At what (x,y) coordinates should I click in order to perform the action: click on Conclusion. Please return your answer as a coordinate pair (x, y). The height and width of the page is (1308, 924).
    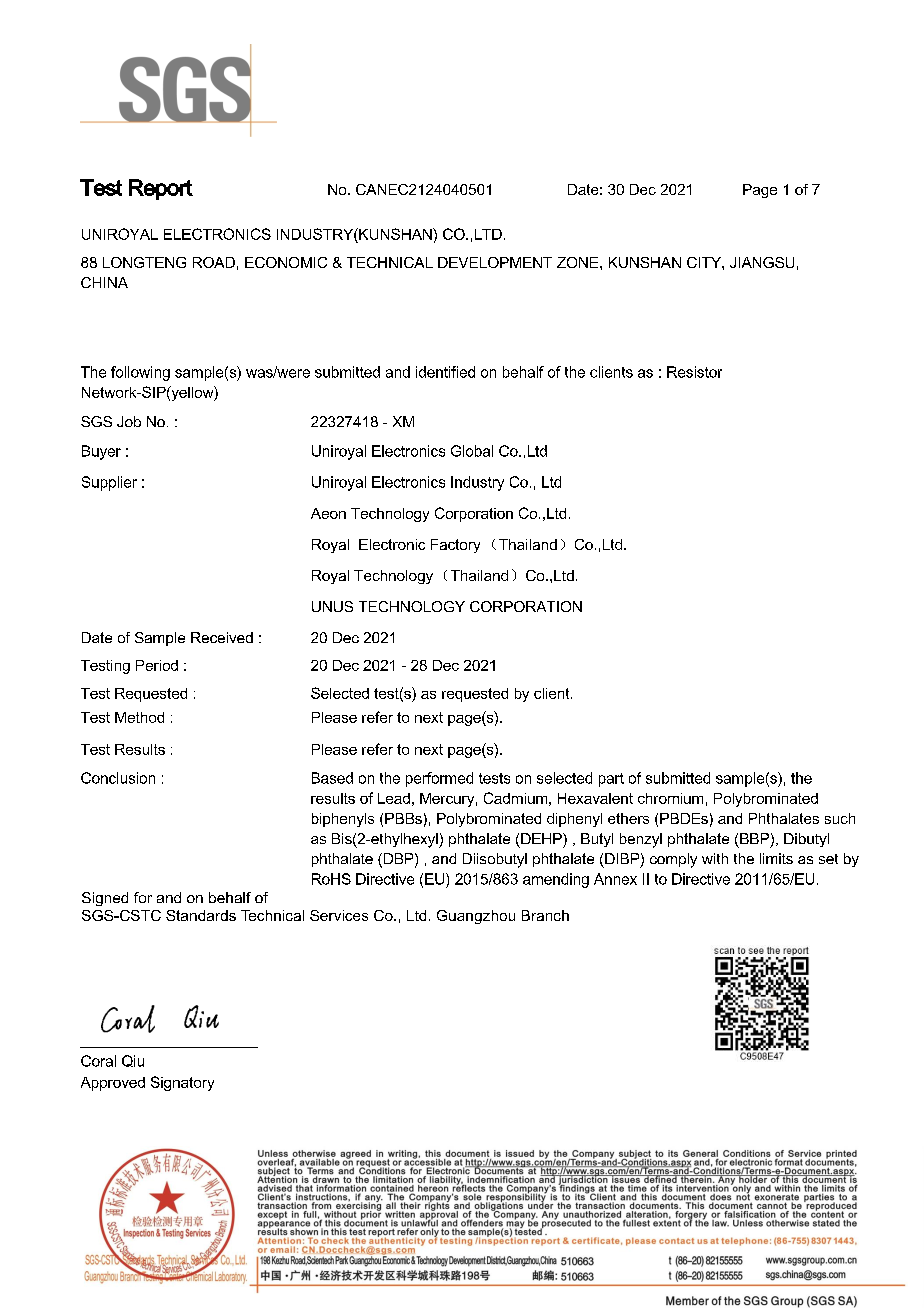
    Looking at the image, I should click on (118, 778).
